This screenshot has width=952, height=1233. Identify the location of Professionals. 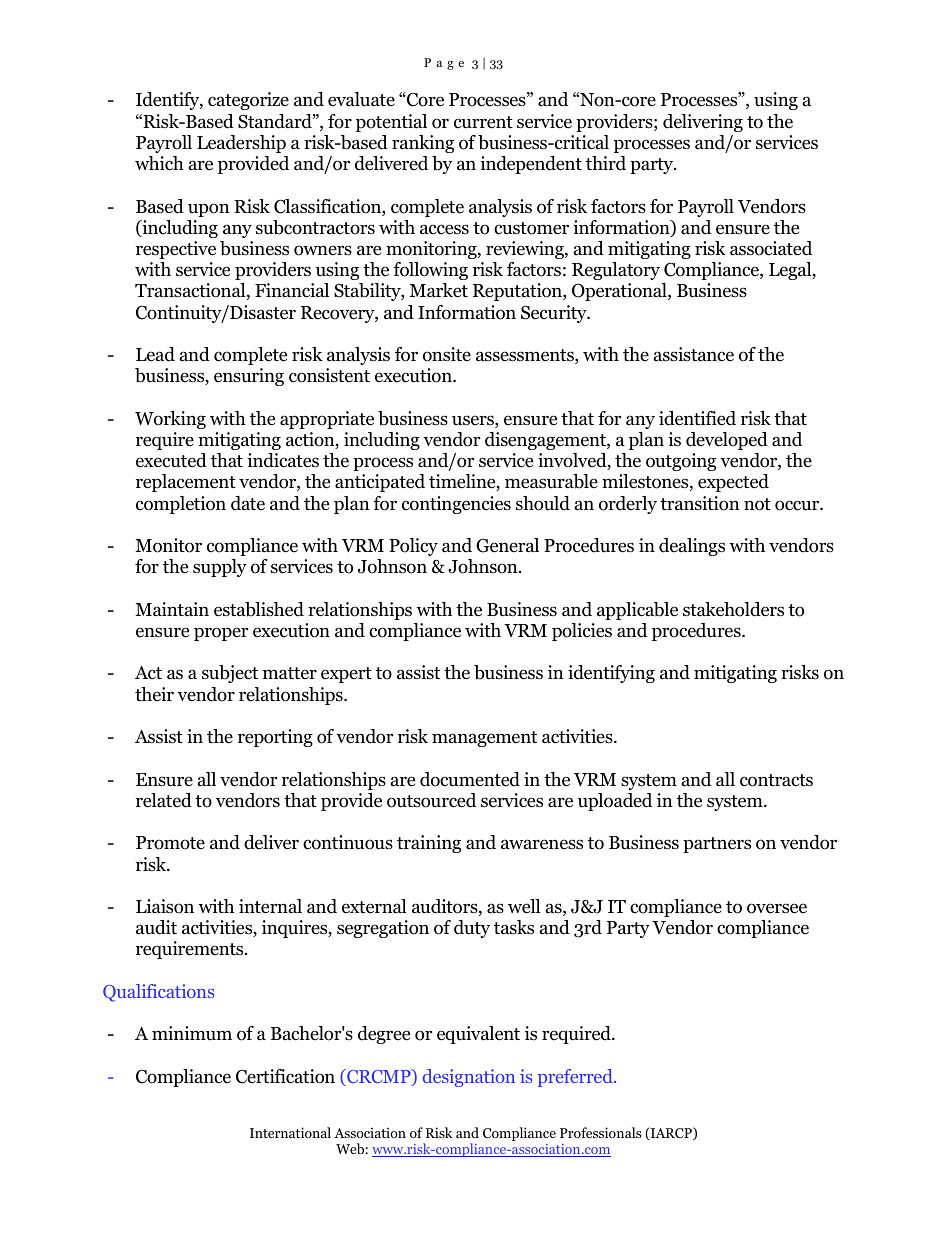
(600, 1132).
